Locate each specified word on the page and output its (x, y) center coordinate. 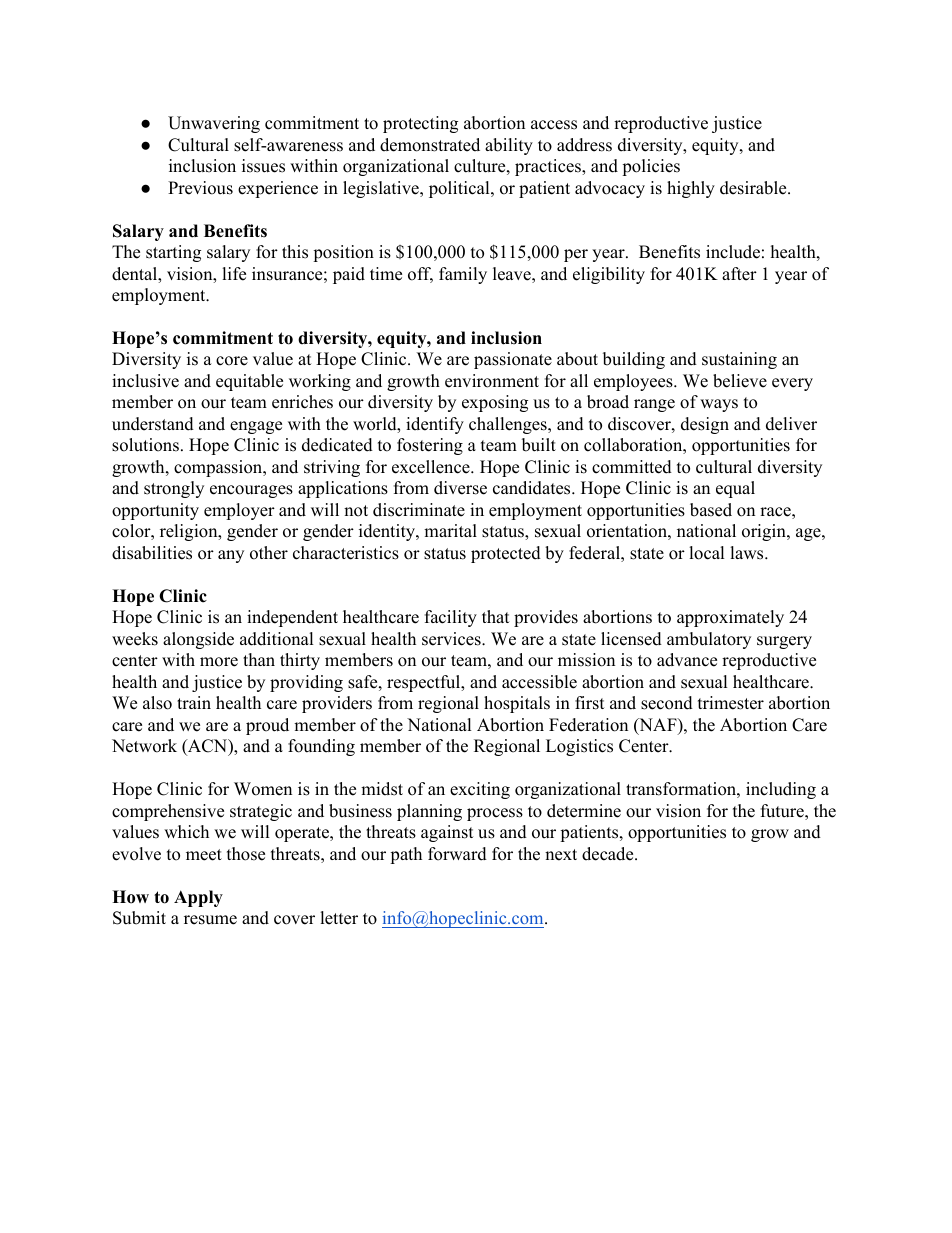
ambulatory (709, 640)
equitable (249, 382)
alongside (198, 640)
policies (651, 167)
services (452, 639)
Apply (198, 898)
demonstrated (430, 145)
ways (719, 405)
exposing (495, 403)
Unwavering (214, 124)
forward (457, 854)
